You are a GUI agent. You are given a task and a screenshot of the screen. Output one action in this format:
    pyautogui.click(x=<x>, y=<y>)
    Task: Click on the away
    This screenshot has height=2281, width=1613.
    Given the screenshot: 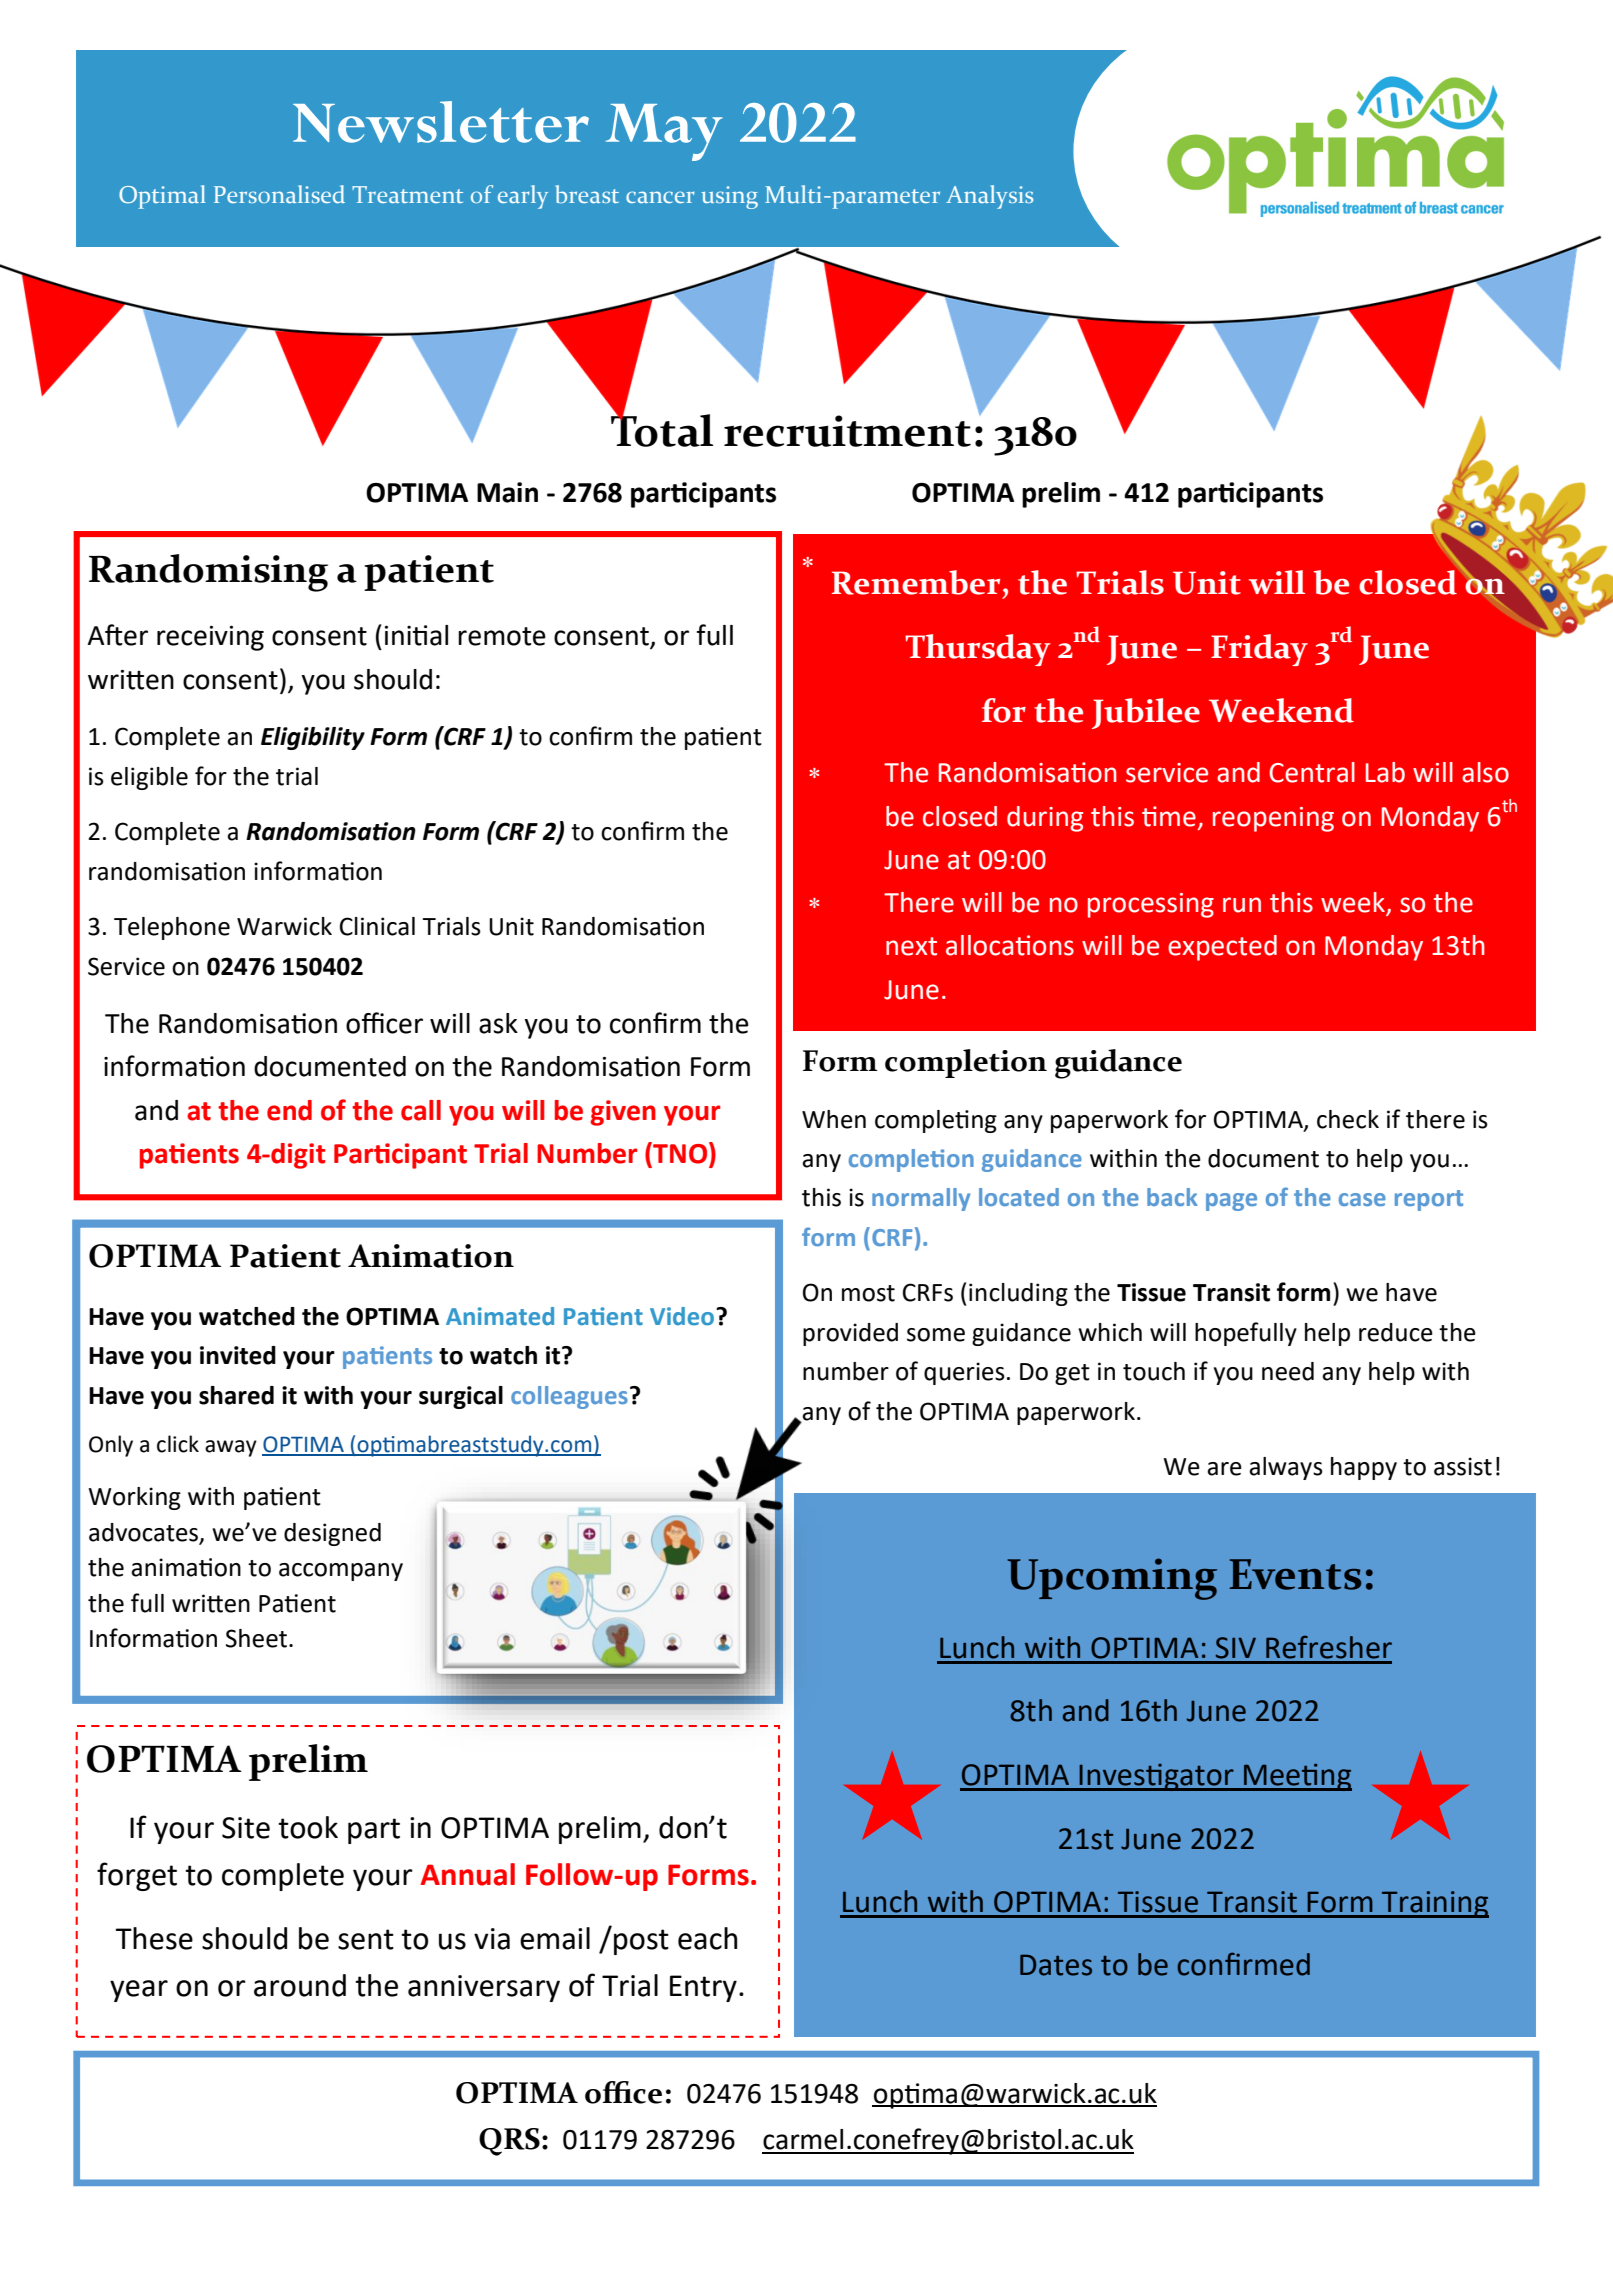 What is the action you would take?
    pyautogui.click(x=231, y=1448)
